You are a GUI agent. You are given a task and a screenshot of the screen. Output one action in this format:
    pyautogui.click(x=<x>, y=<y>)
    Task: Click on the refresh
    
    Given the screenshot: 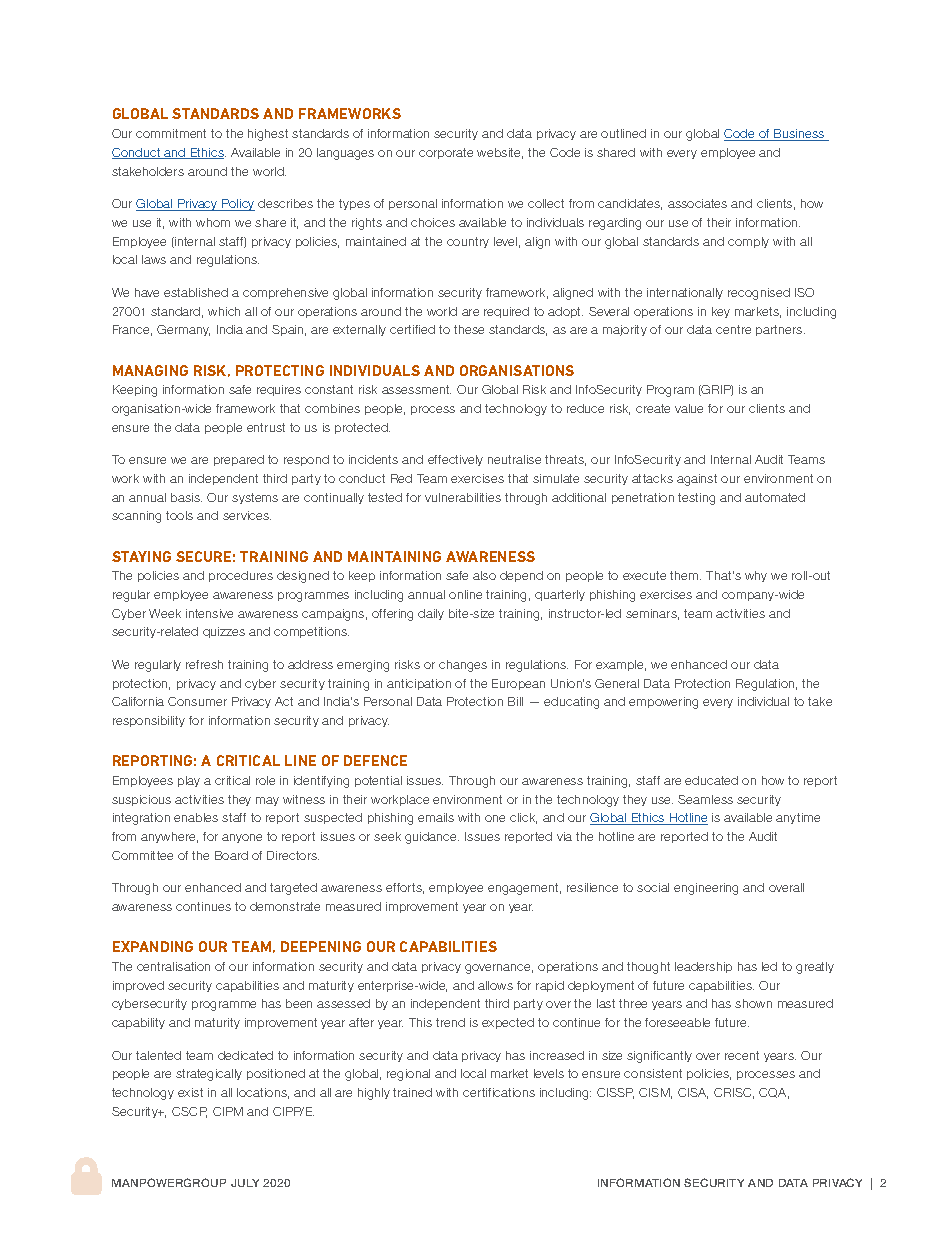 What is the action you would take?
    pyautogui.click(x=204, y=664)
